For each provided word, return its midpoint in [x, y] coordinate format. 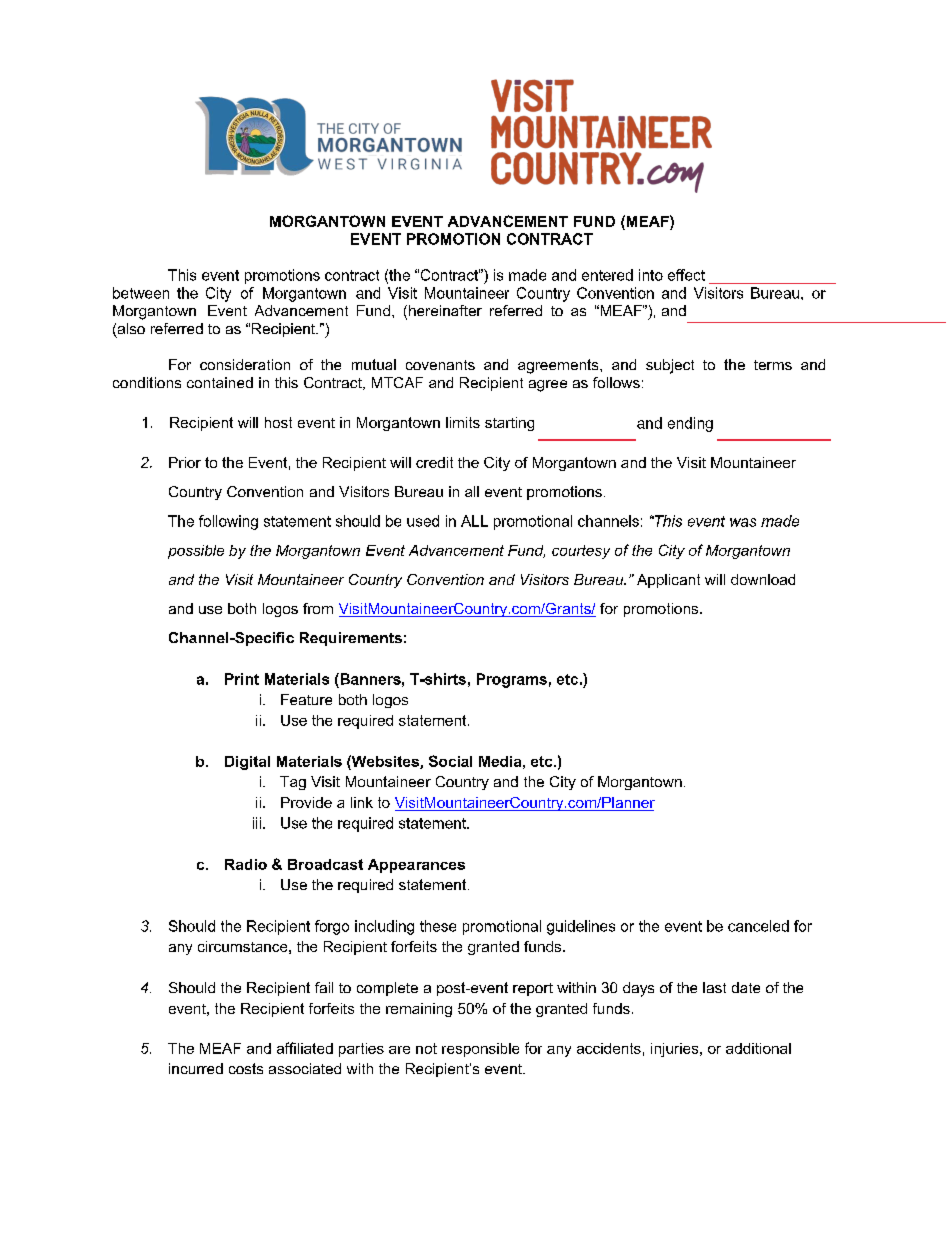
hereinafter [444, 312]
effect [686, 275]
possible [196, 552]
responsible [480, 1050]
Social [450, 761]
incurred [196, 1068]
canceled [758, 926]
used [423, 521]
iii [257, 823]
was [743, 522]
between [141, 293]
